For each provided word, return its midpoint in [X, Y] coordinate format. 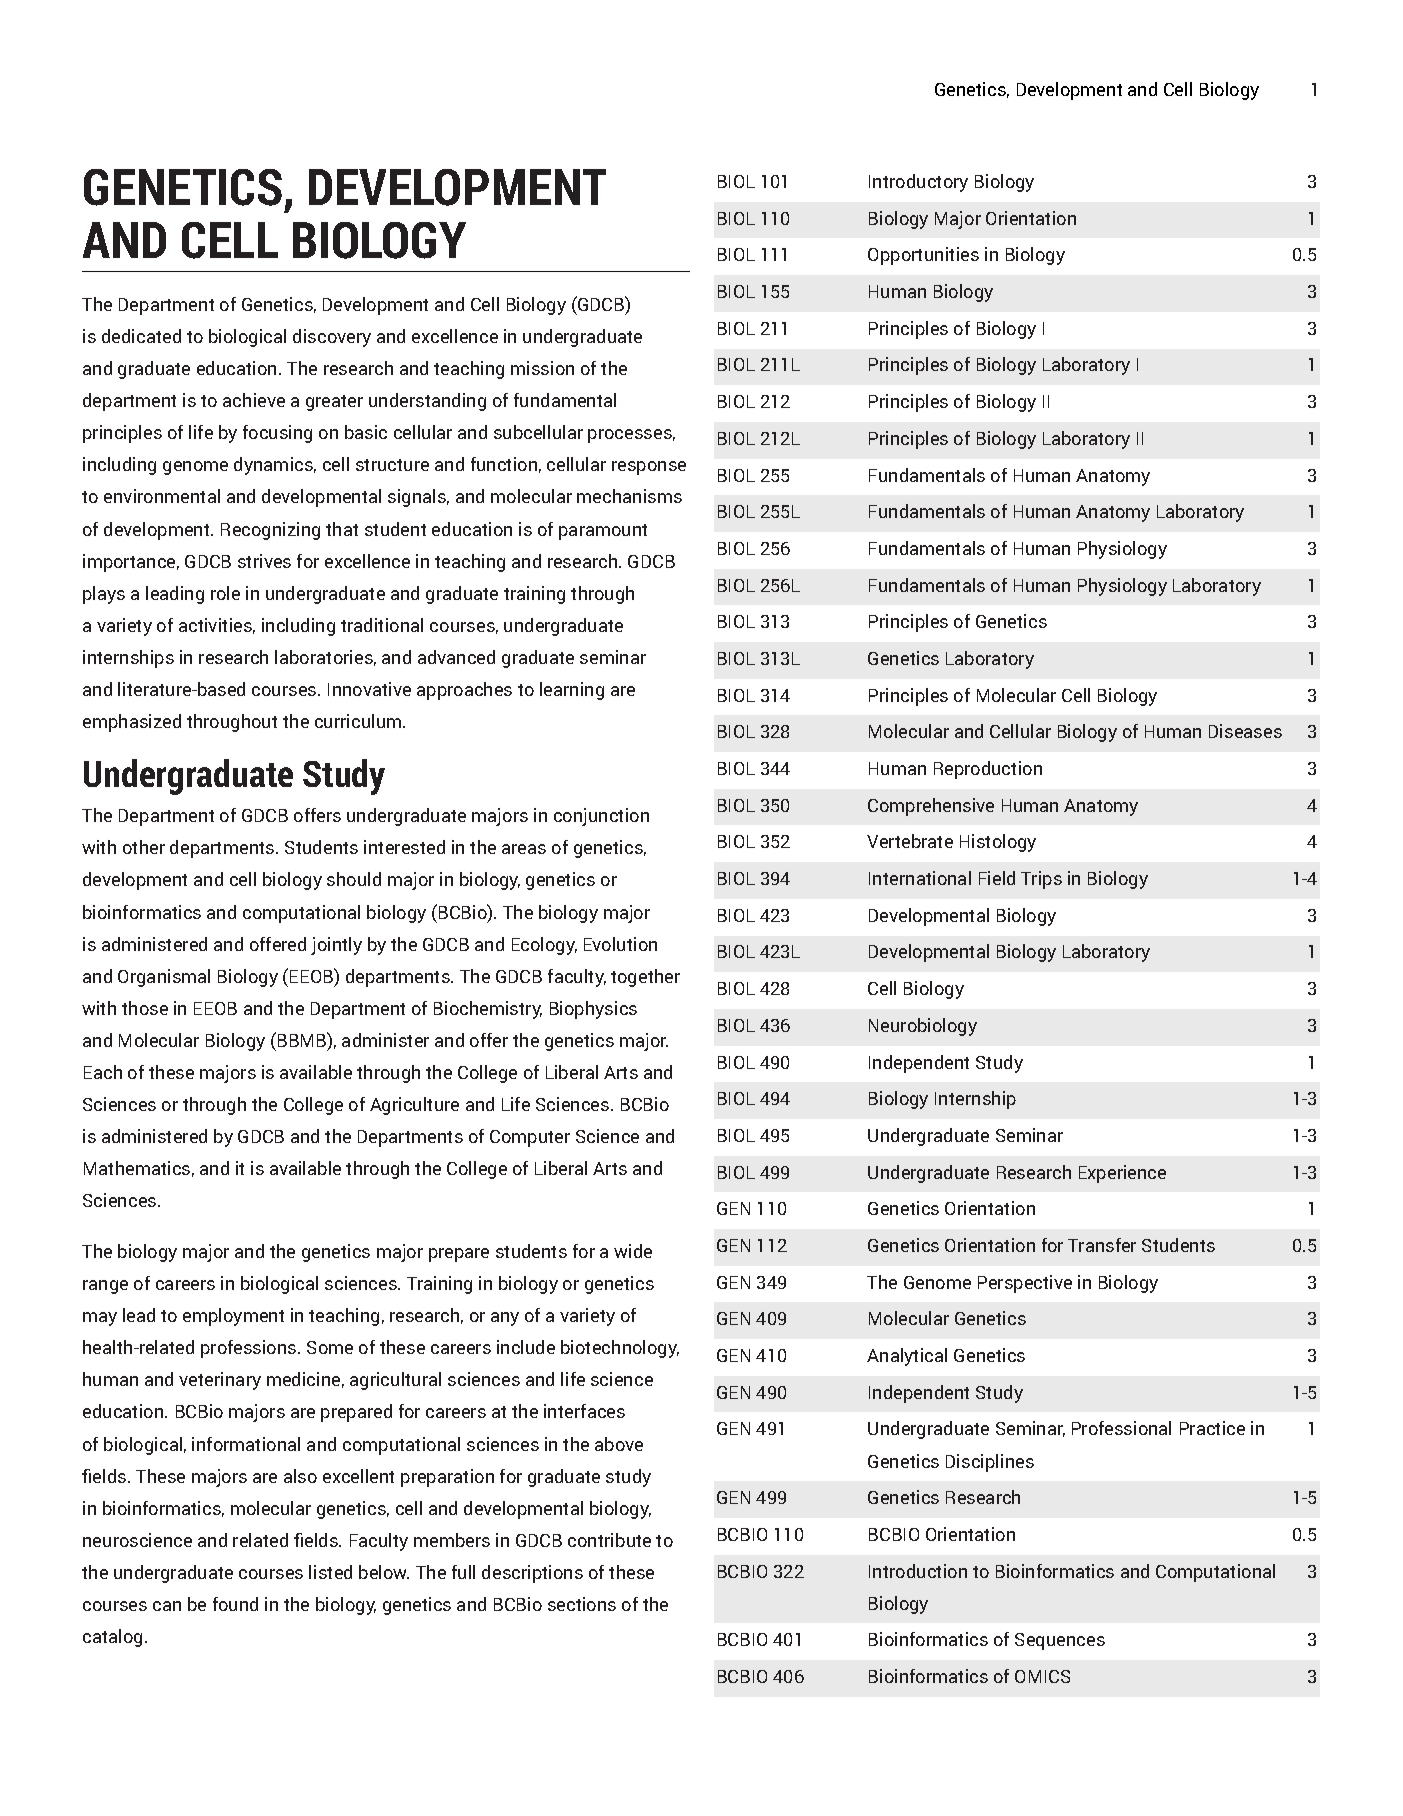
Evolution [620, 944]
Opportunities [923, 256]
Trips [1041, 880]
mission [542, 368]
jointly [336, 946]
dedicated [141, 336]
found [235, 1604]
